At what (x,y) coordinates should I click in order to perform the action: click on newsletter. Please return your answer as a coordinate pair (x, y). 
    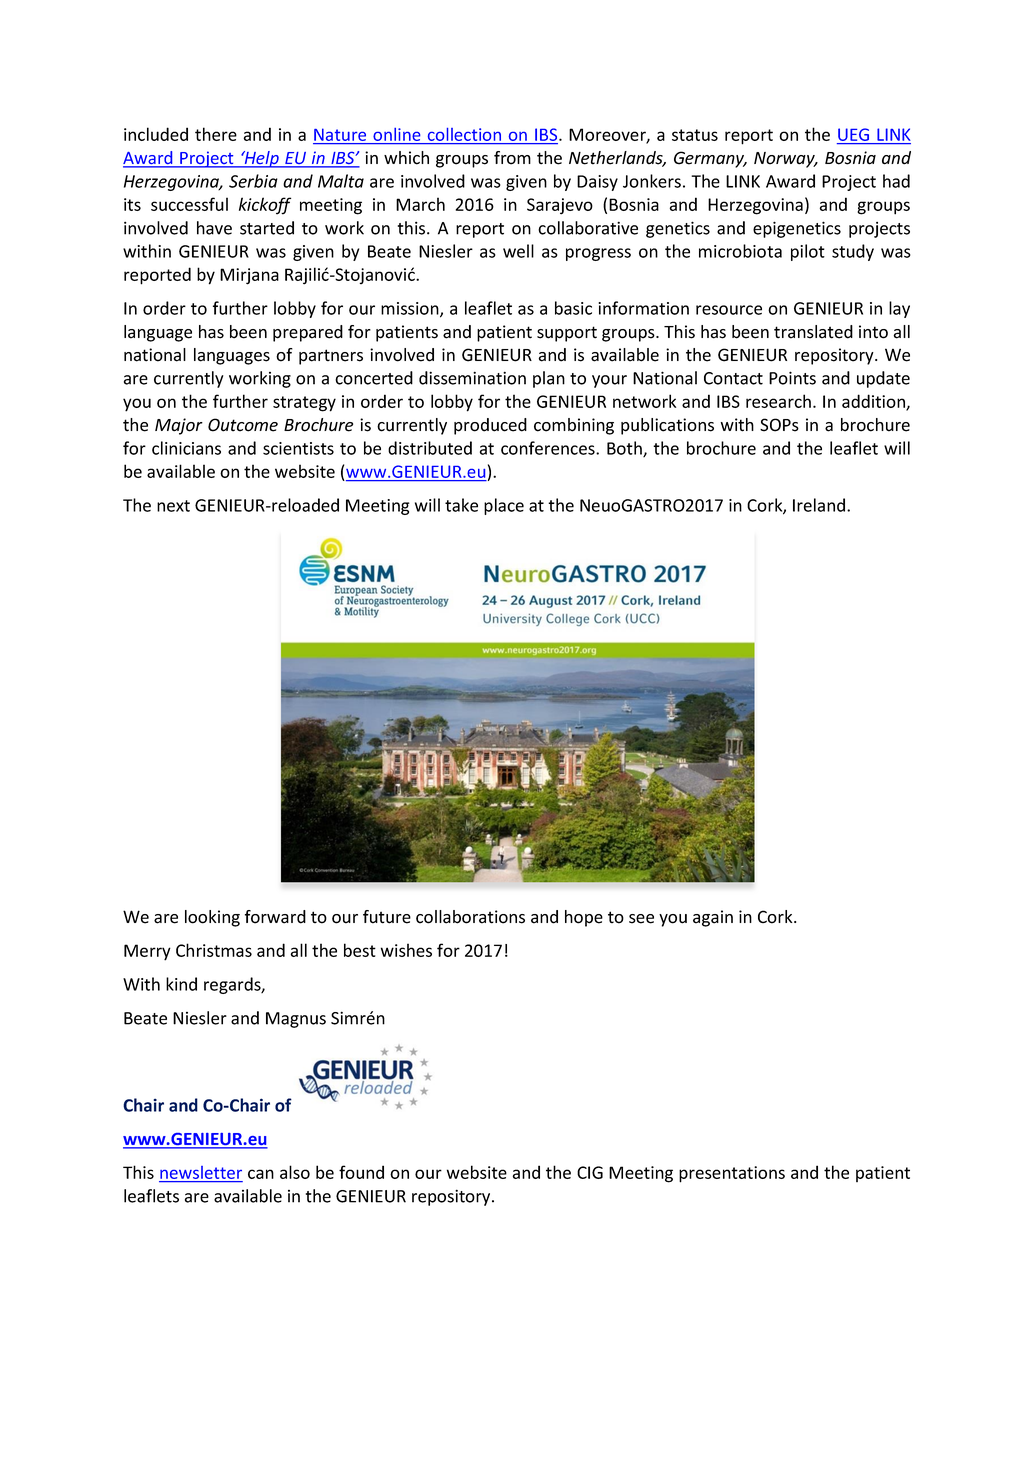
    Looking at the image, I should click on (201, 1174).
